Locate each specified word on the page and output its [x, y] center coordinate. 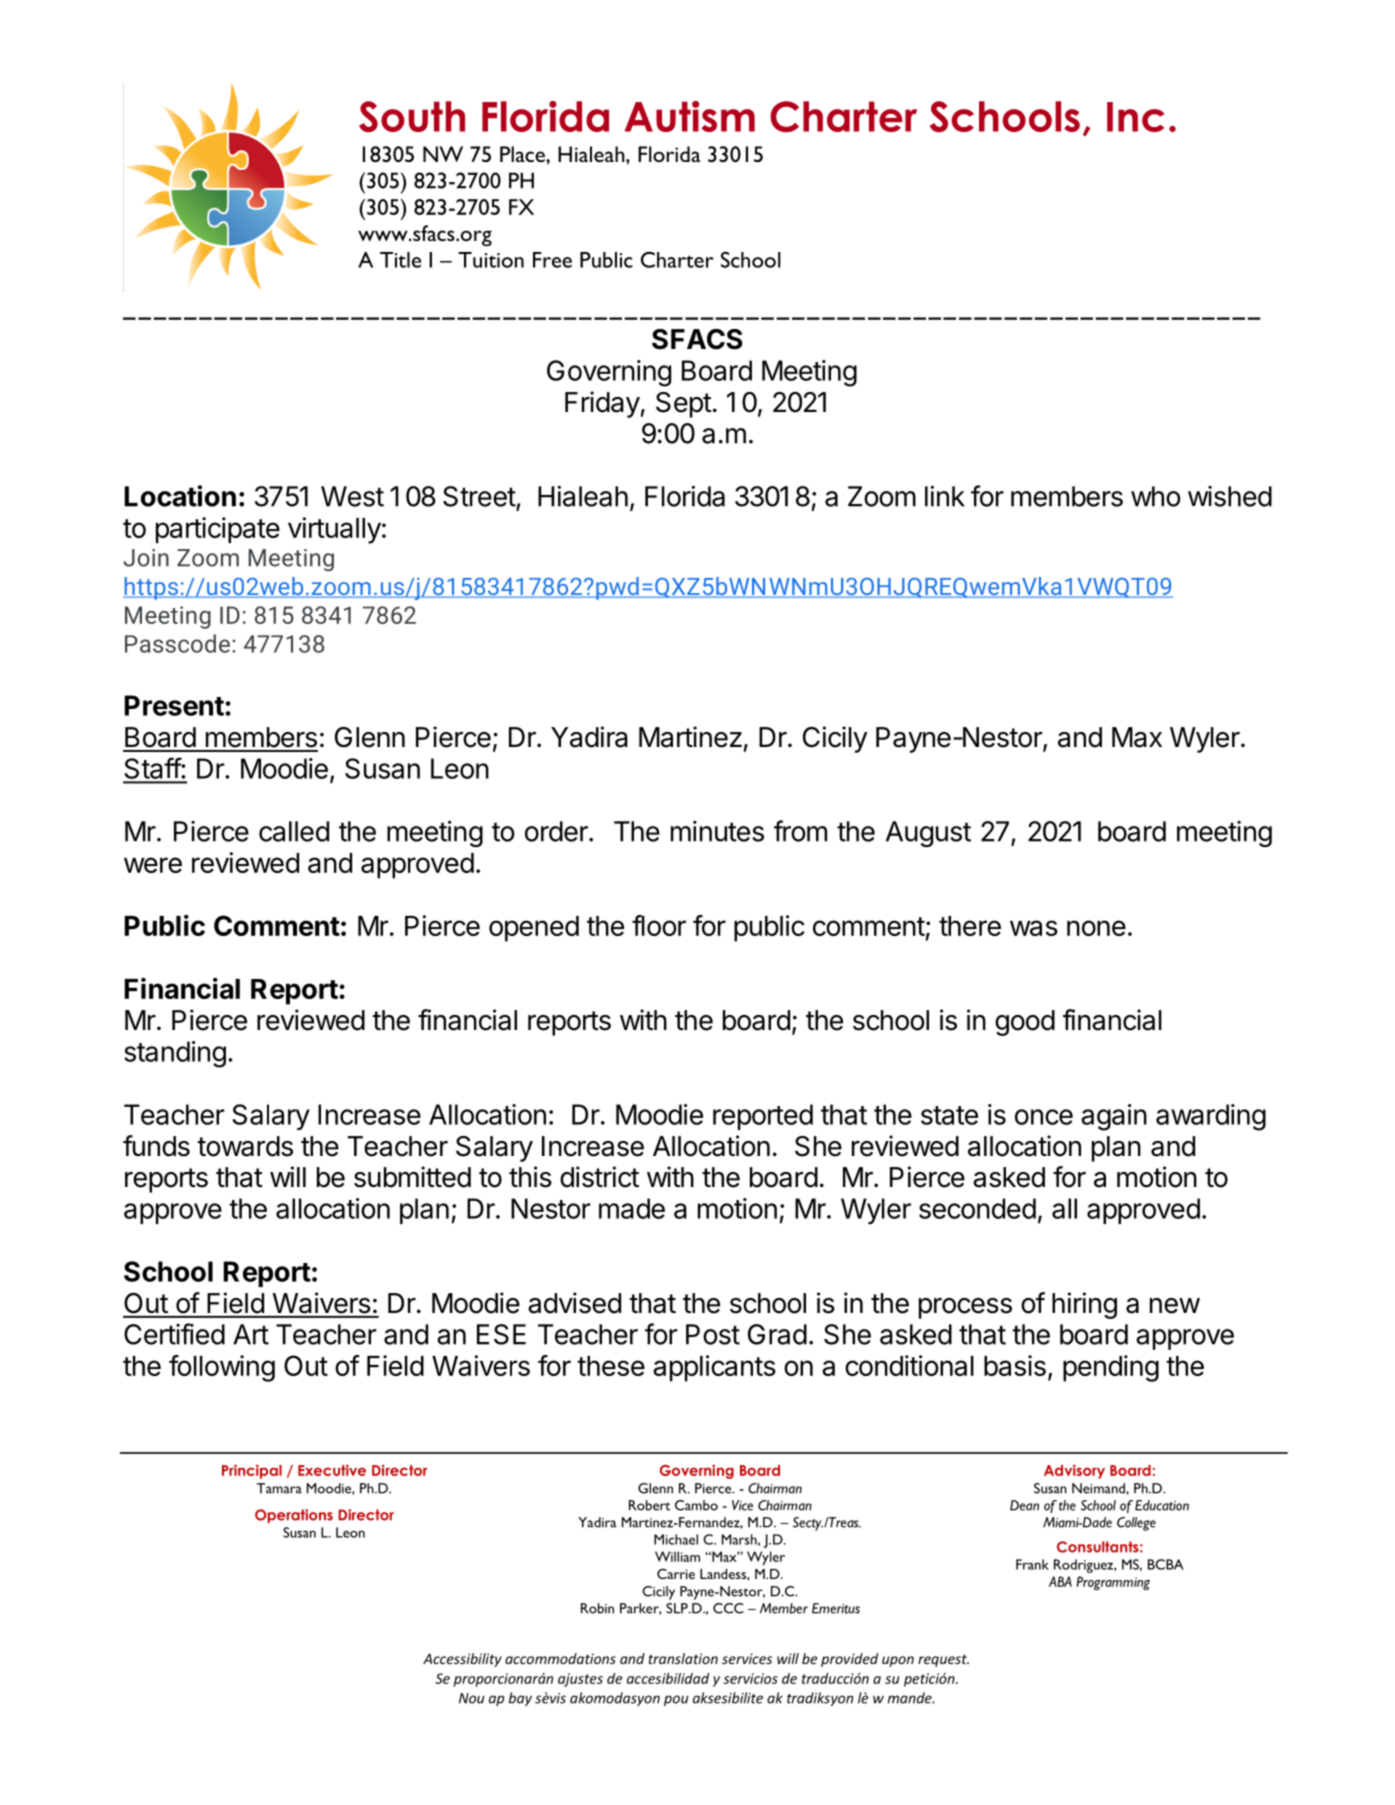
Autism [690, 116]
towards [245, 1146]
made [632, 1208]
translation [683, 1658]
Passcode [177, 643]
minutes [717, 831]
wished [1230, 496]
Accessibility [462, 1660]
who [1156, 496]
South [412, 116]
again [1114, 1117]
